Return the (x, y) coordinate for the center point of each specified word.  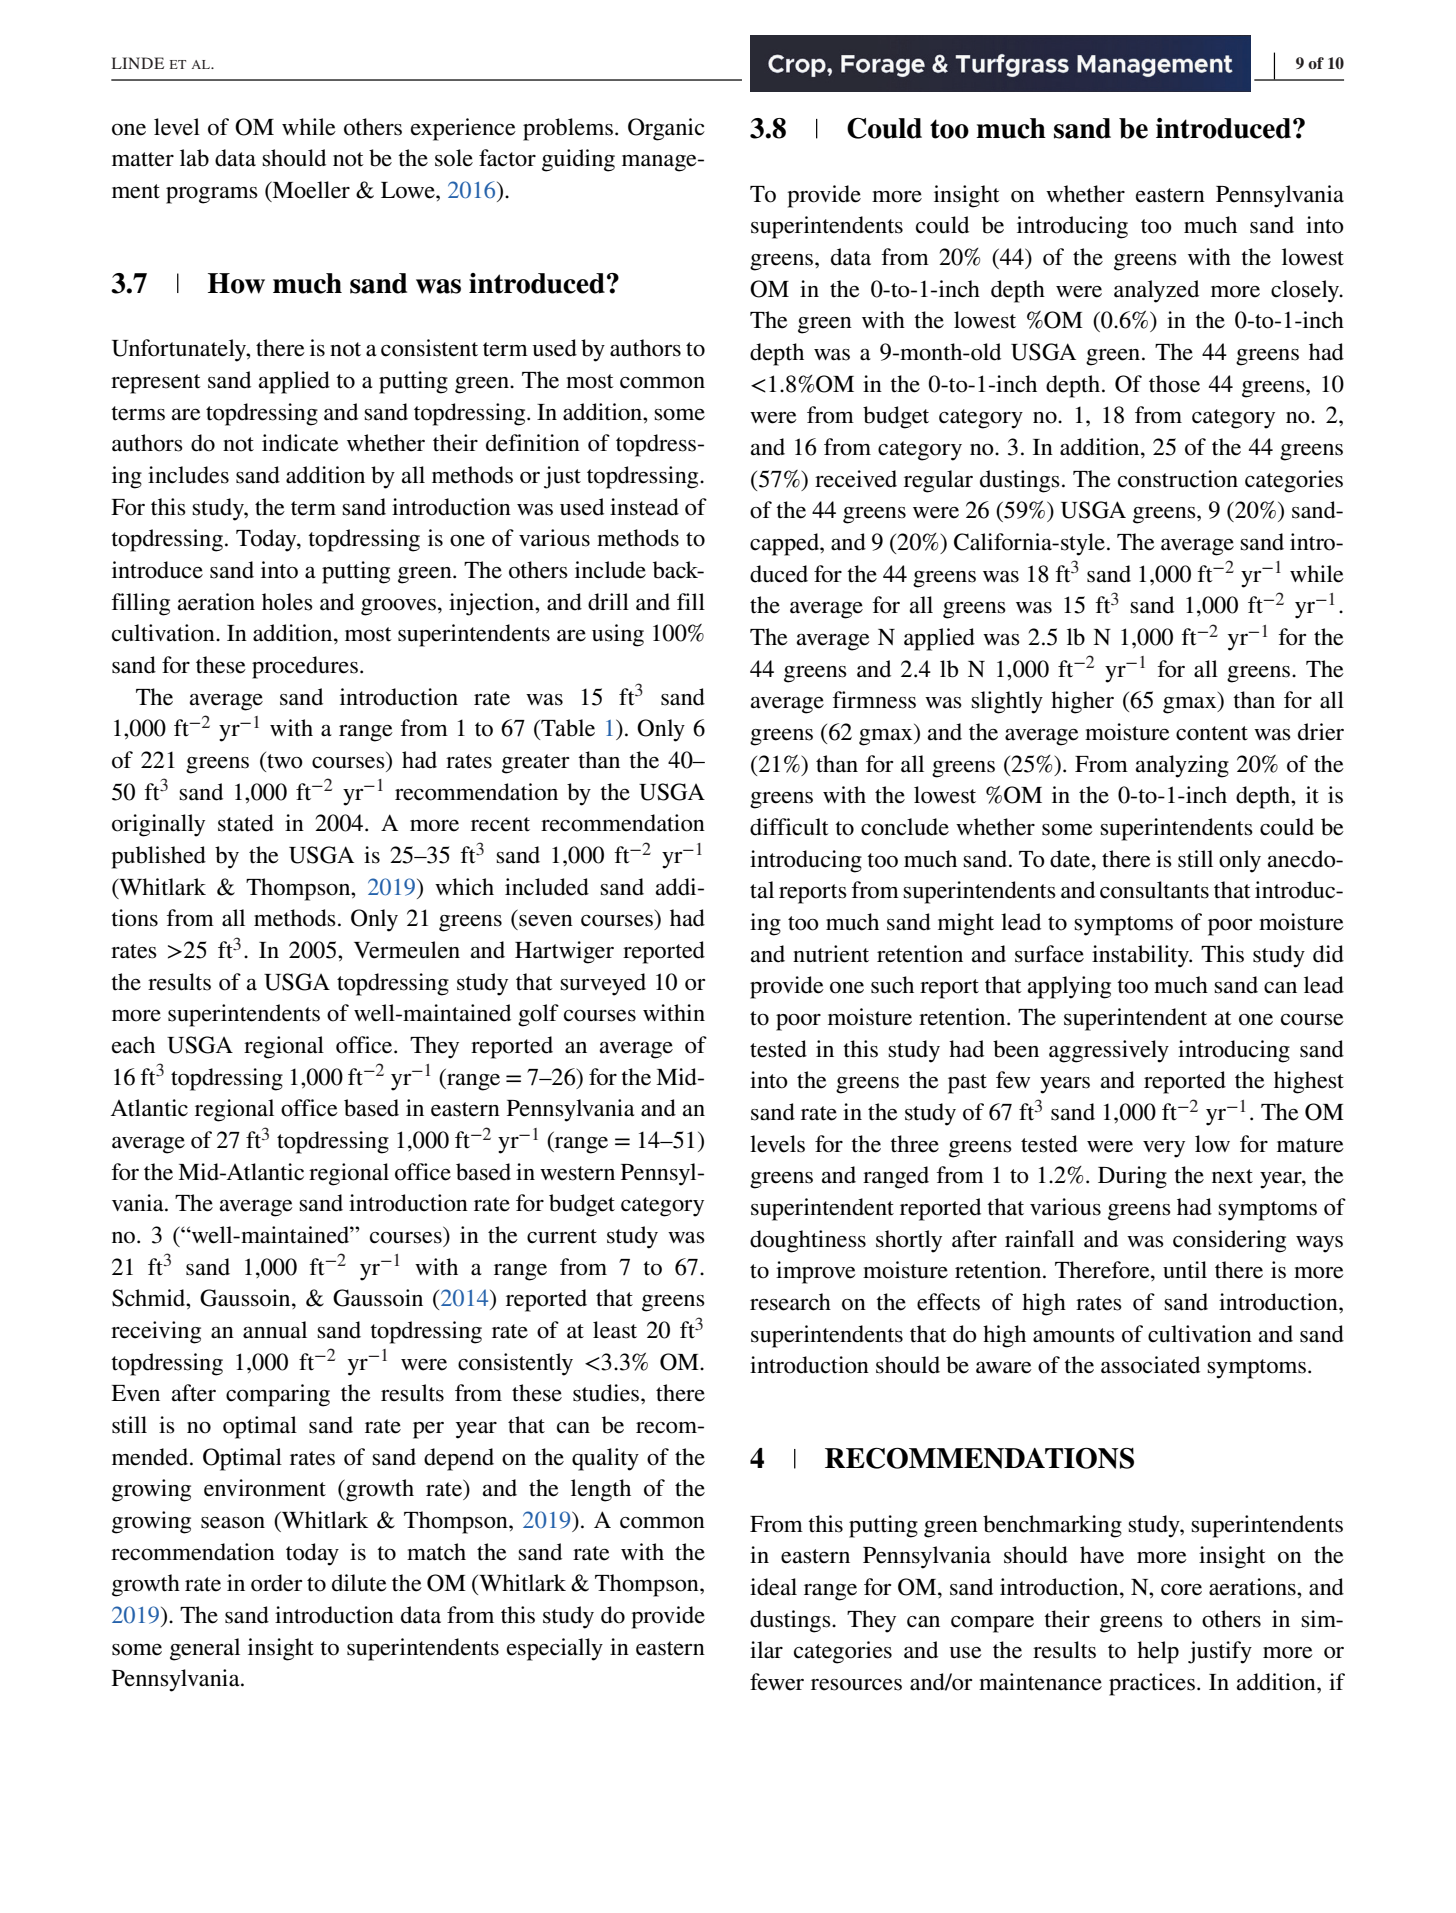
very (1164, 1149)
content (1212, 733)
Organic (666, 129)
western (577, 1173)
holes (287, 602)
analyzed (1156, 291)
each (133, 1045)
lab (194, 158)
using (618, 635)
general (205, 1649)
